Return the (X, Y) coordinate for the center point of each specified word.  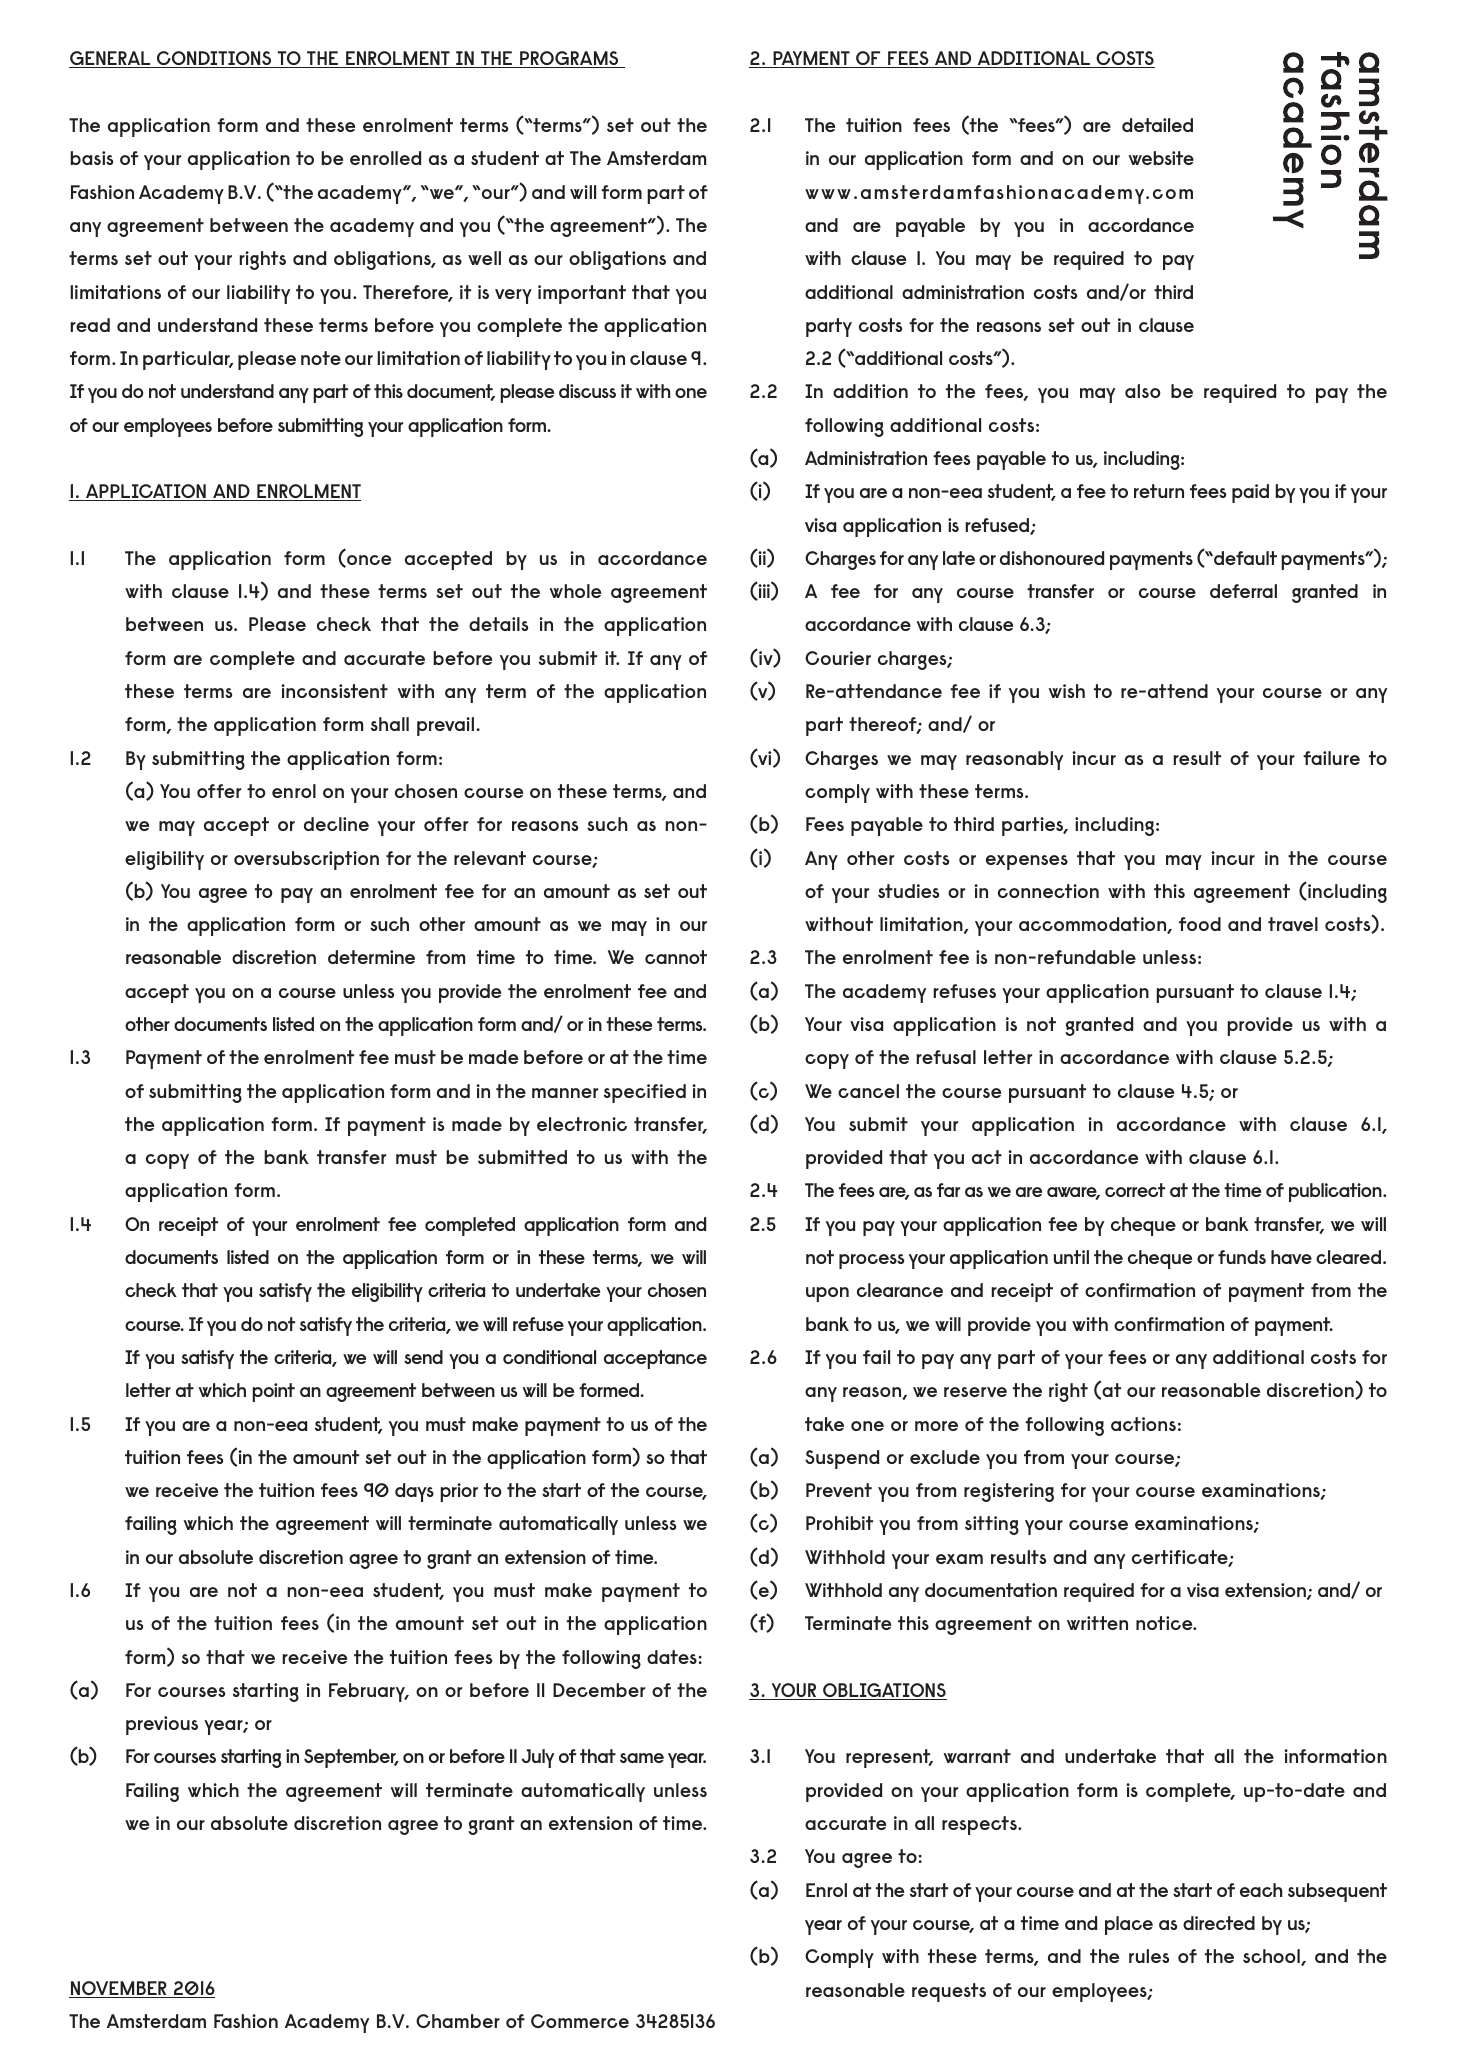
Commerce (580, 2021)
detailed (1157, 125)
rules (1149, 1956)
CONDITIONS (214, 59)
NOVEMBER (119, 1989)
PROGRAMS (569, 59)
